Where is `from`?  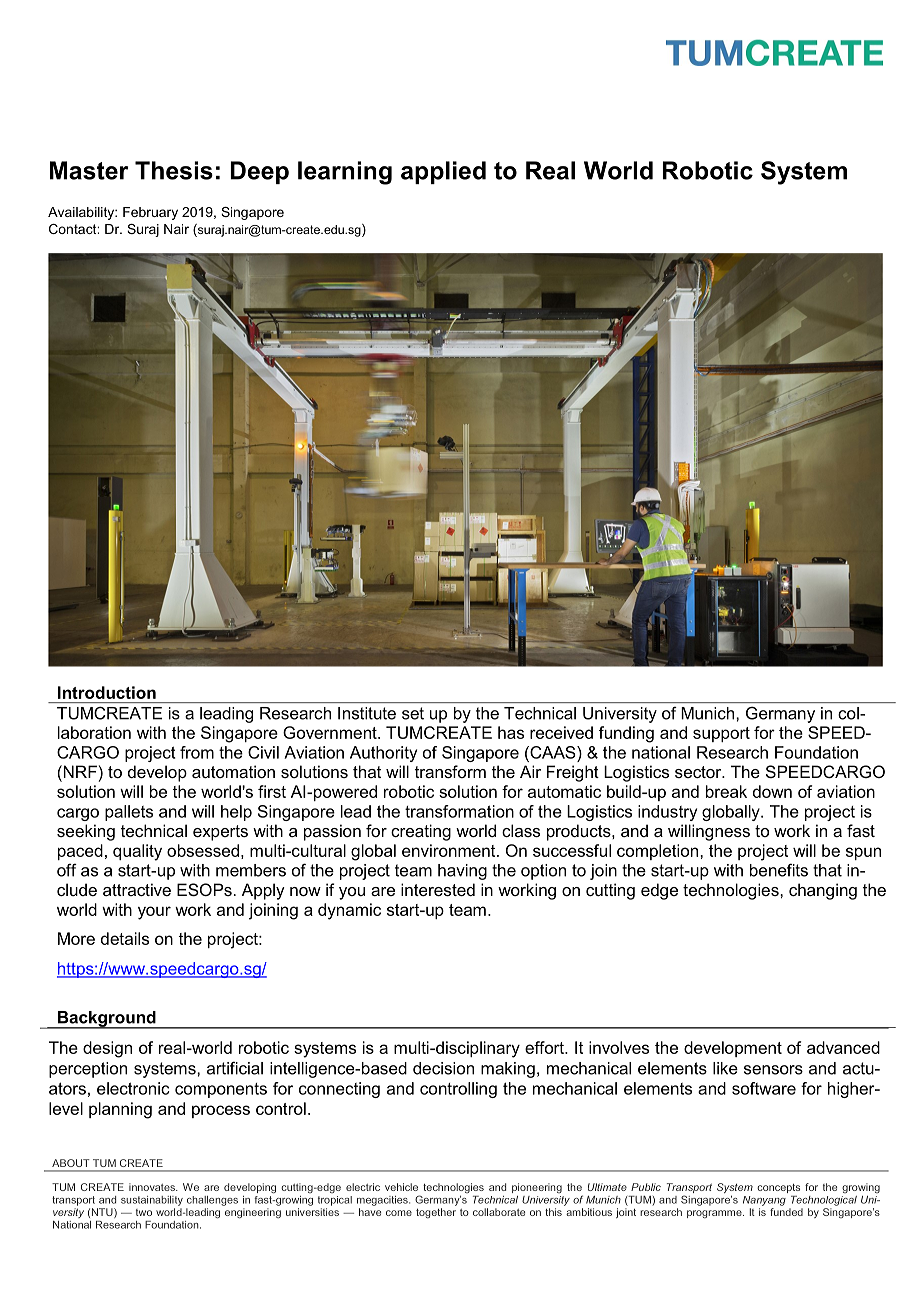
from is located at coordinates (197, 752).
